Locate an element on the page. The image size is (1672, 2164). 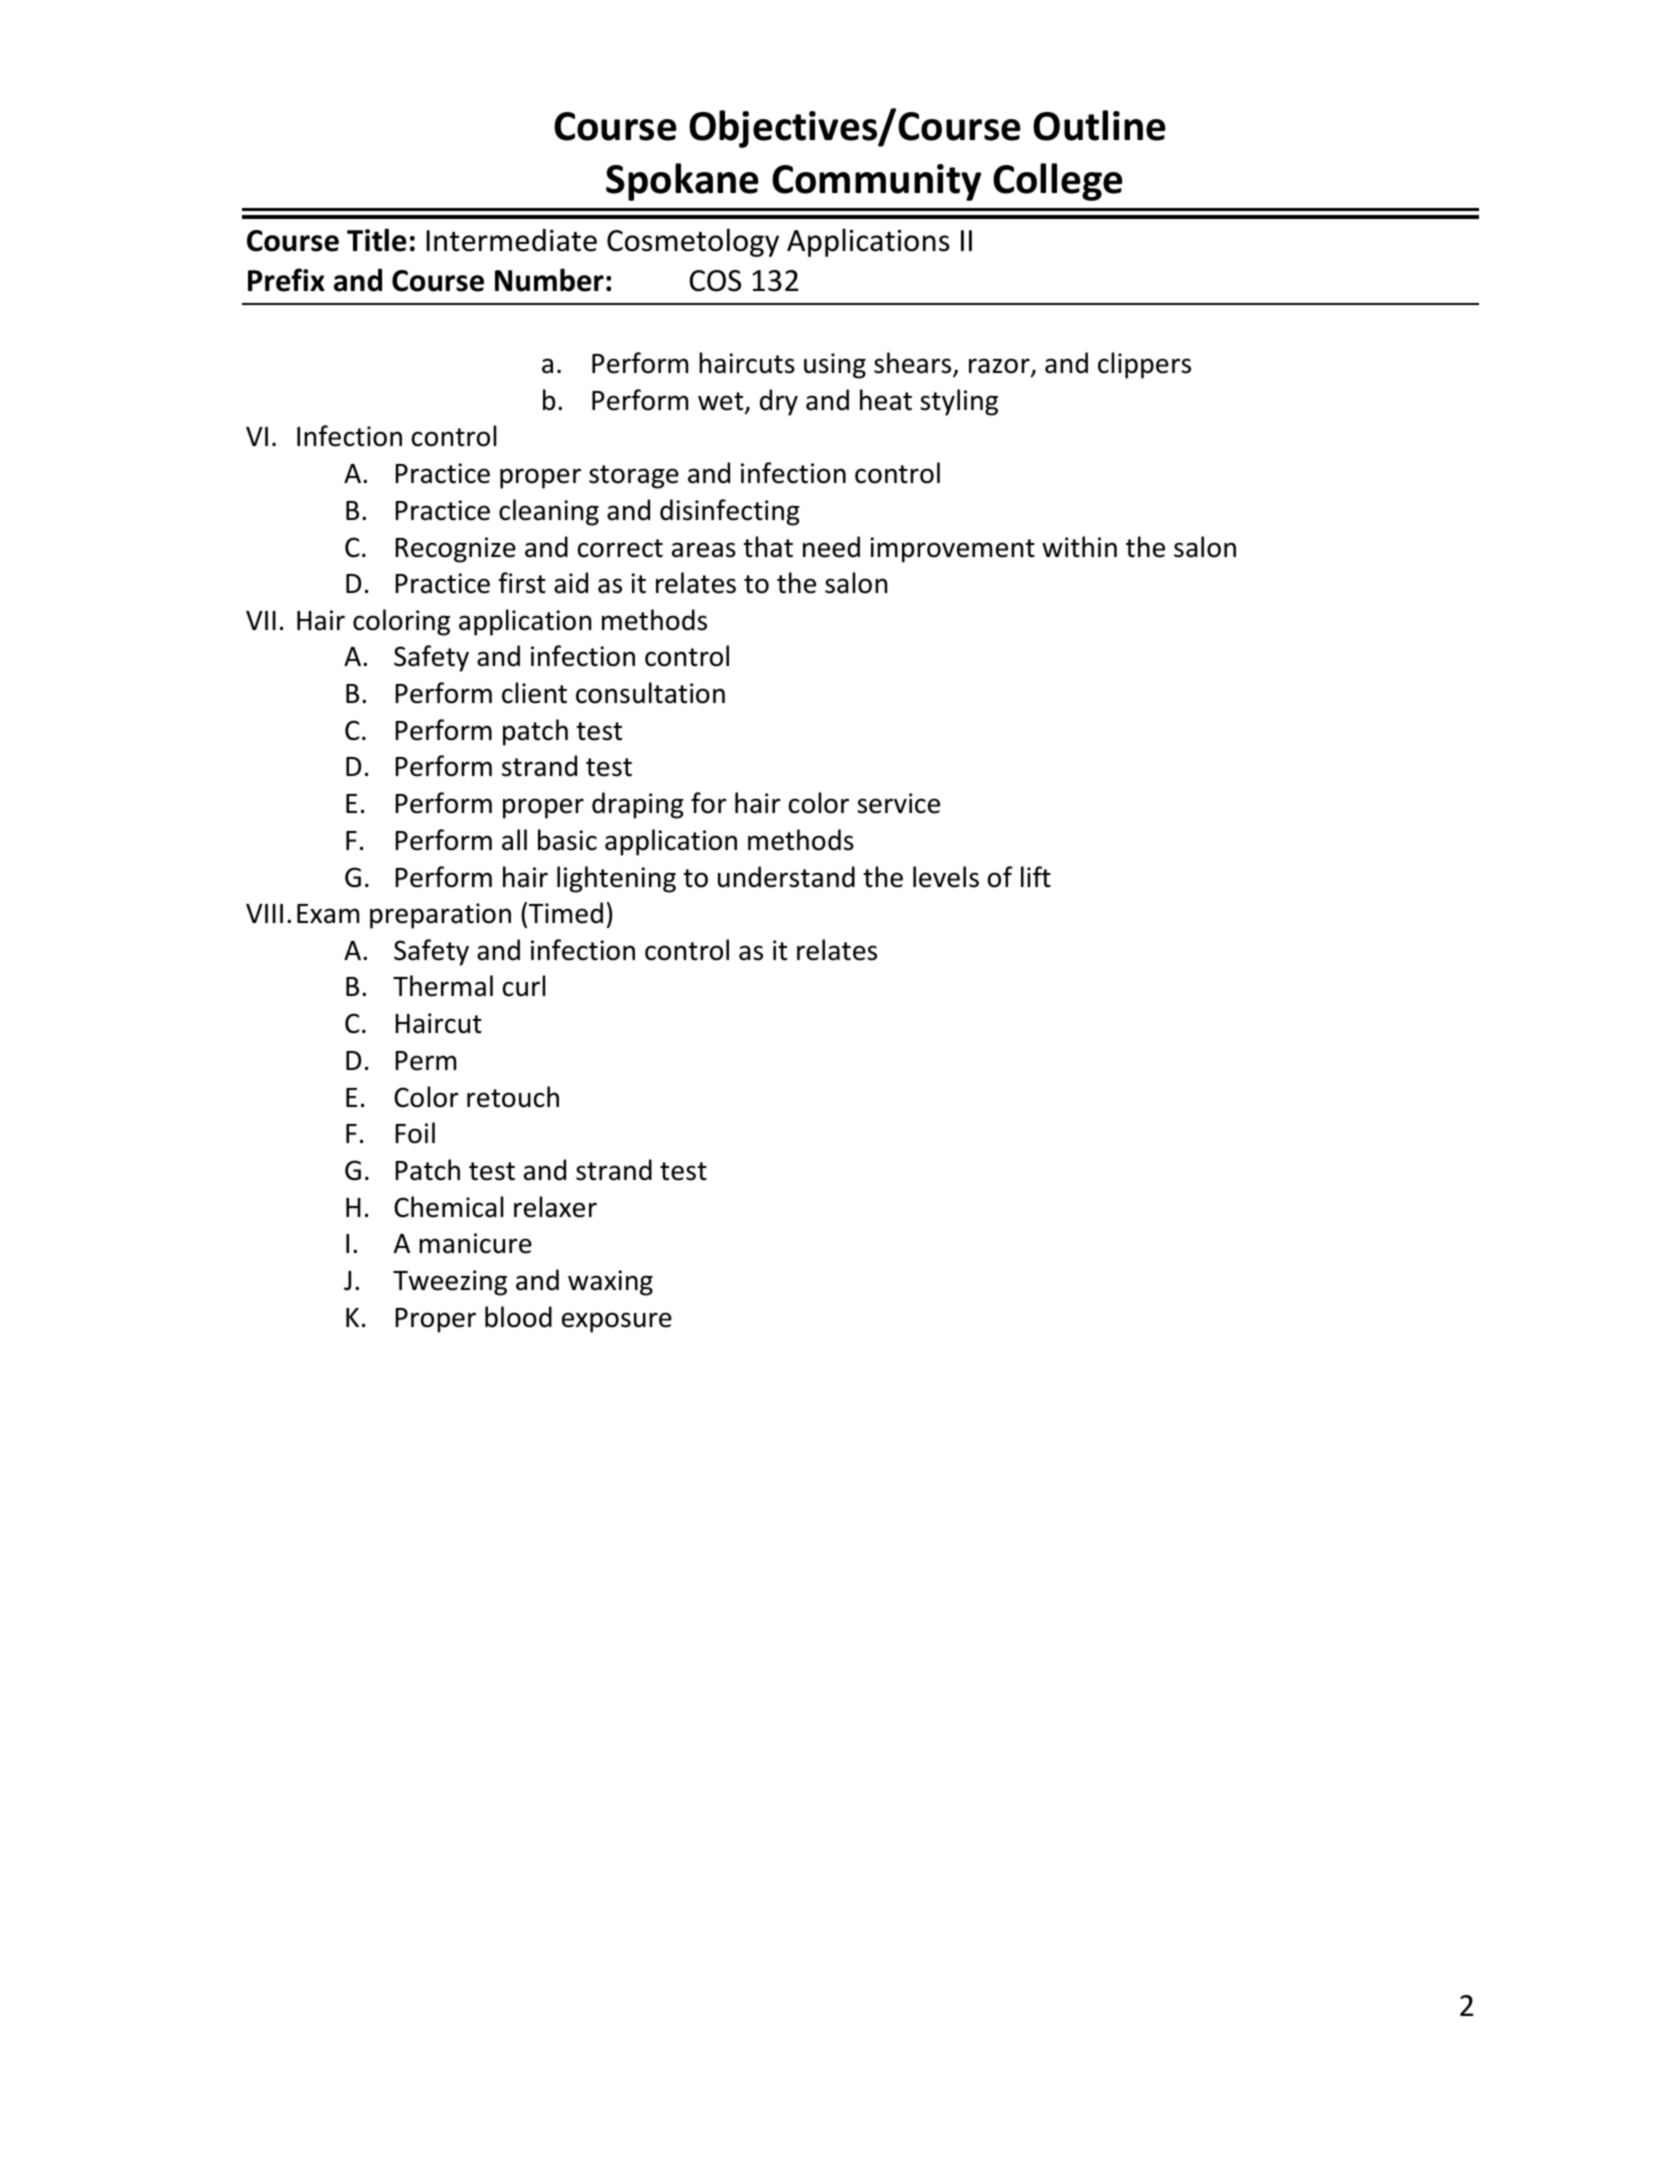
service is located at coordinates (898, 803).
